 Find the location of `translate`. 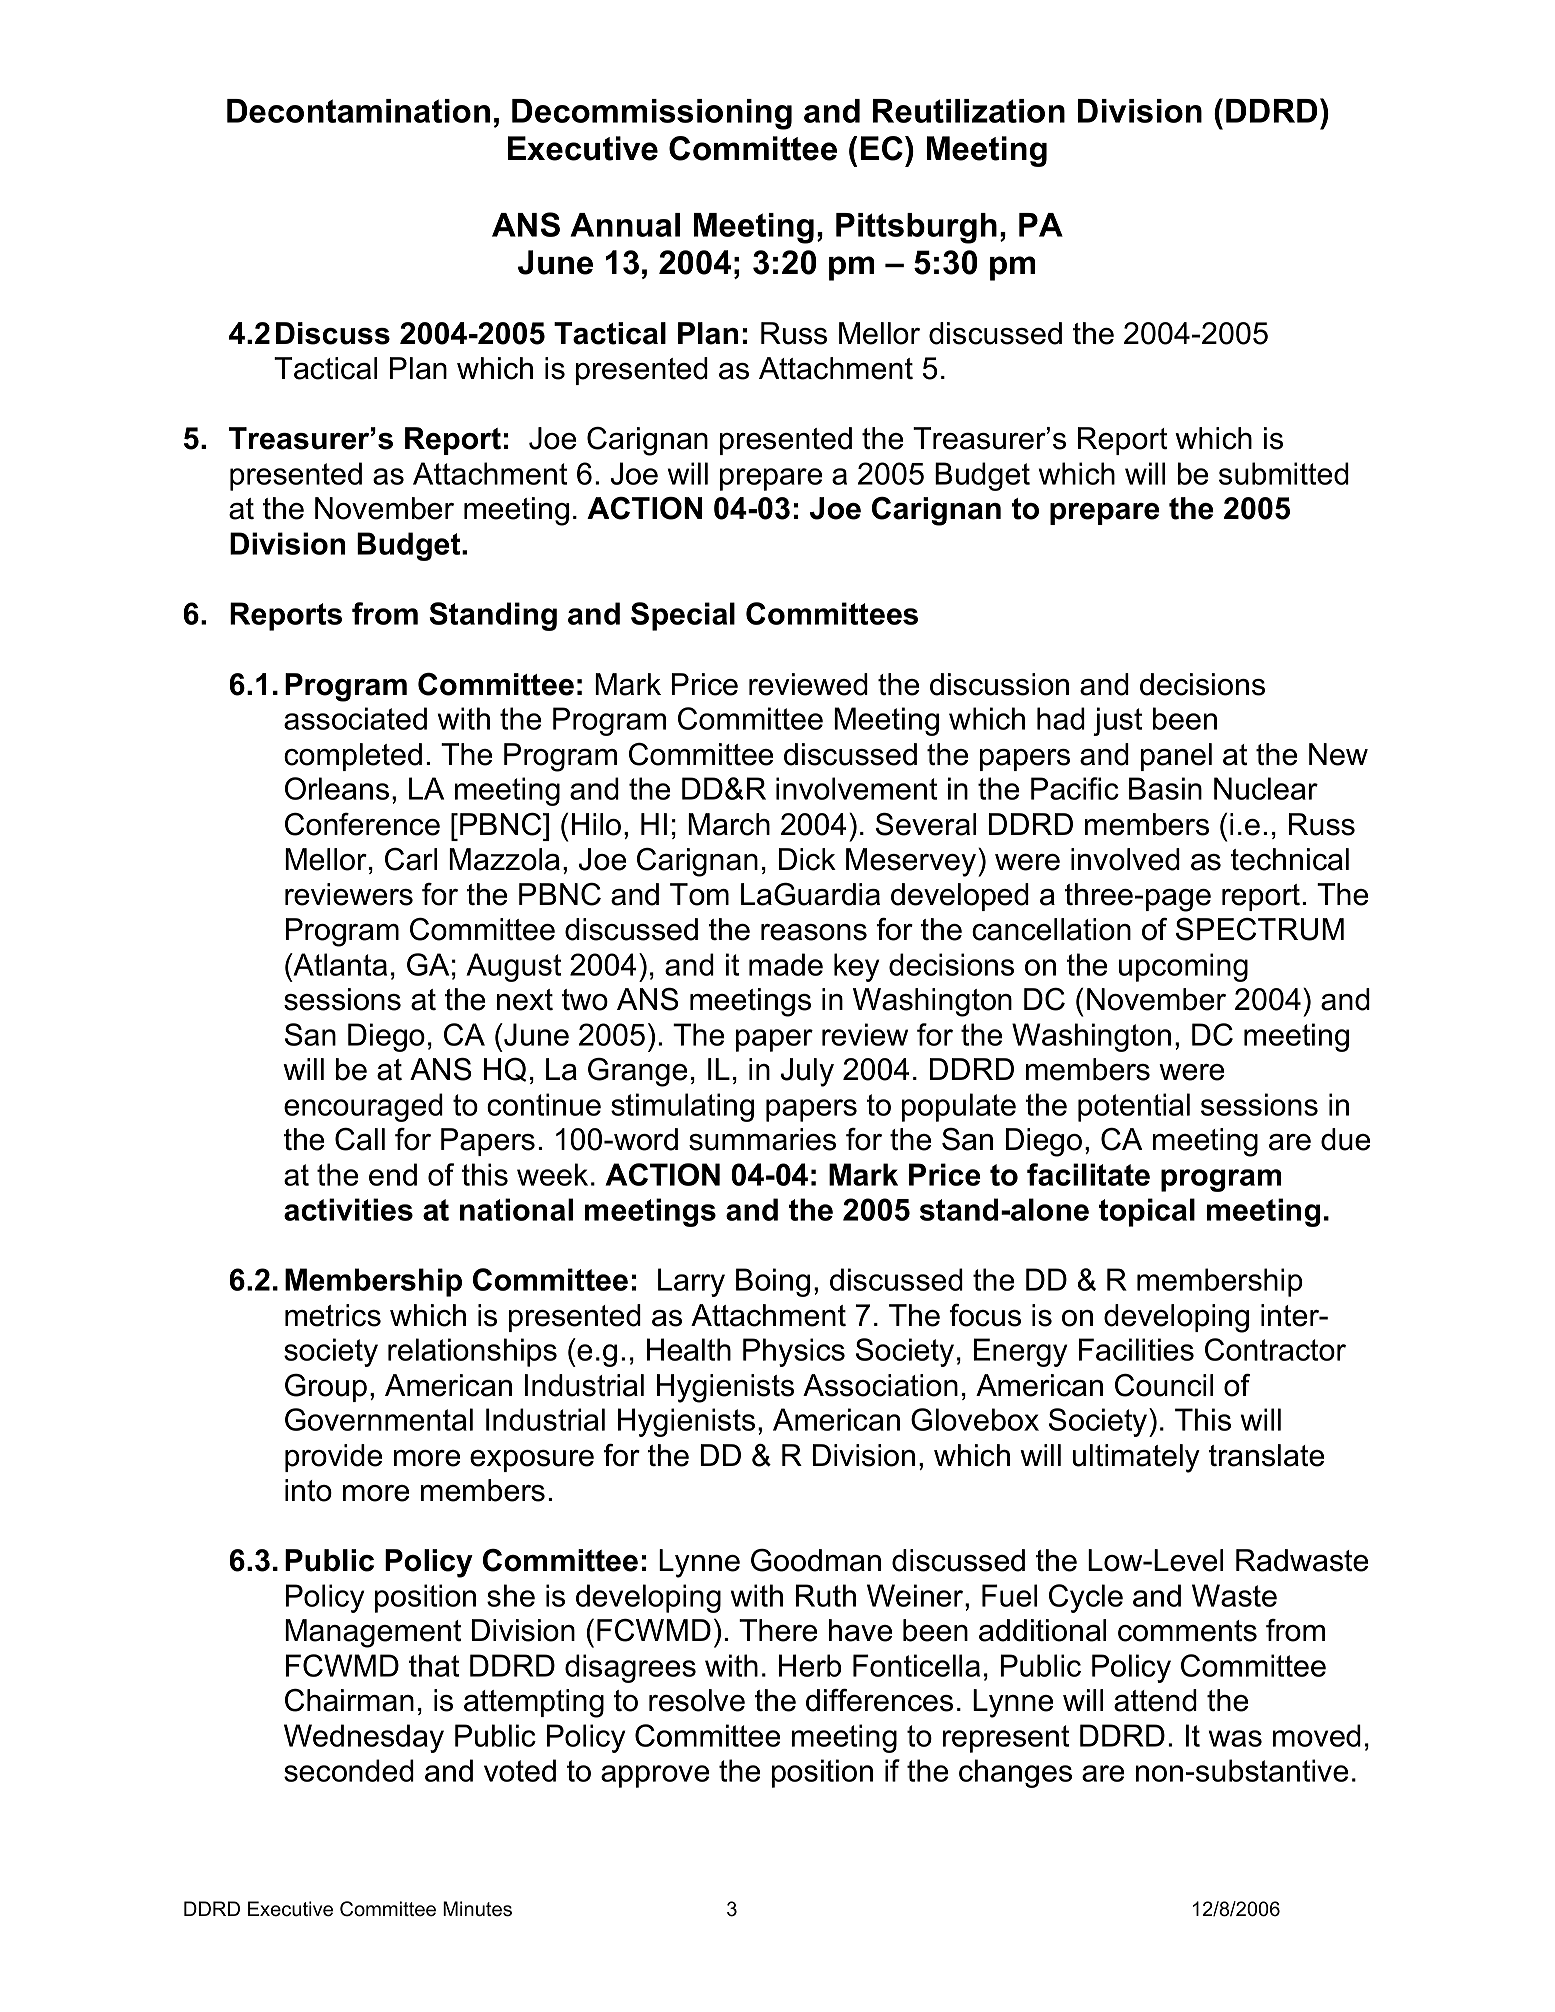

translate is located at coordinates (1266, 1455).
